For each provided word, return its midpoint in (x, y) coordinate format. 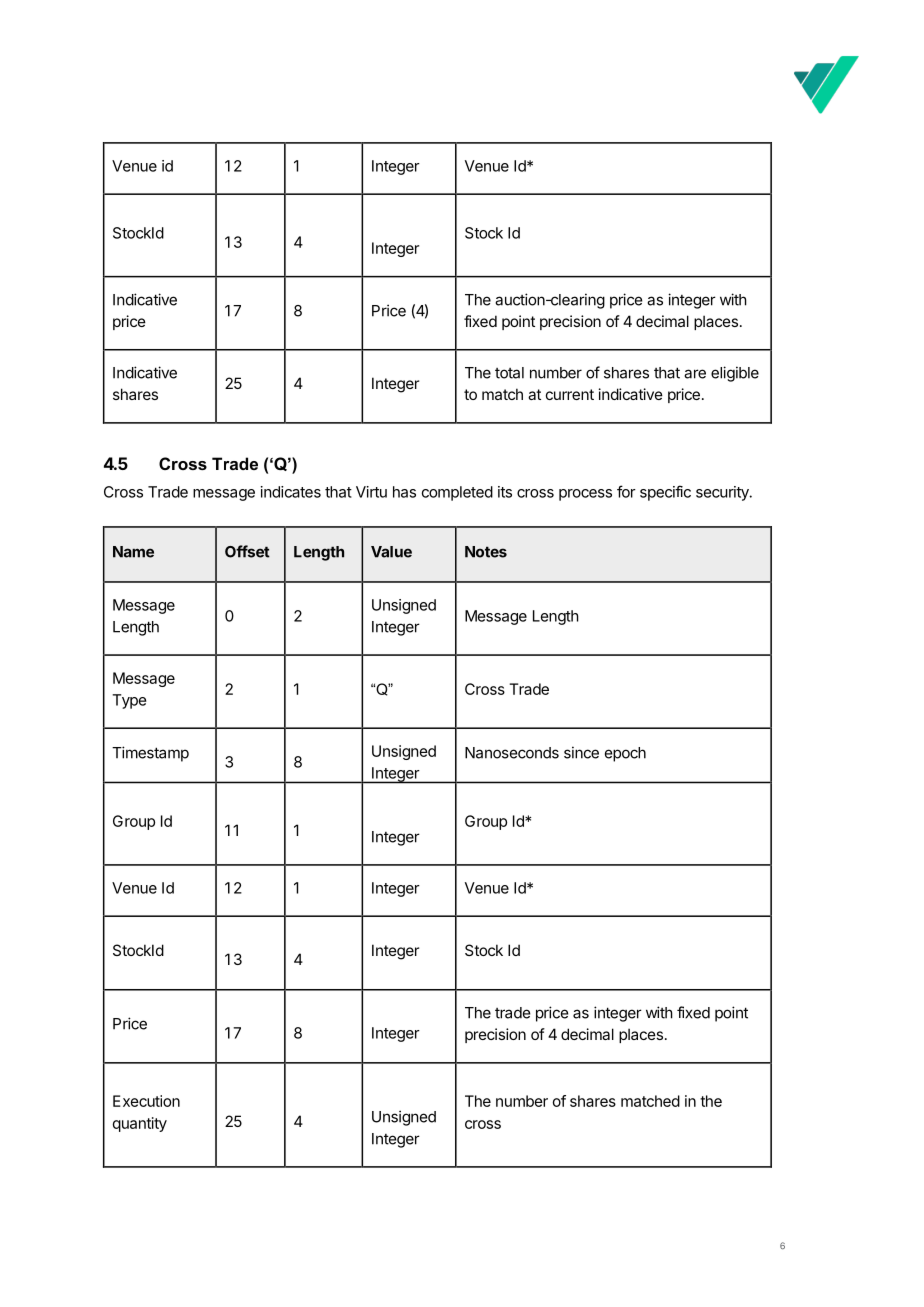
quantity (140, 1124)
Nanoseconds (512, 753)
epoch (625, 754)
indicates (291, 492)
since (581, 752)
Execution (146, 1101)
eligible (735, 374)
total (509, 373)
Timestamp (150, 754)
